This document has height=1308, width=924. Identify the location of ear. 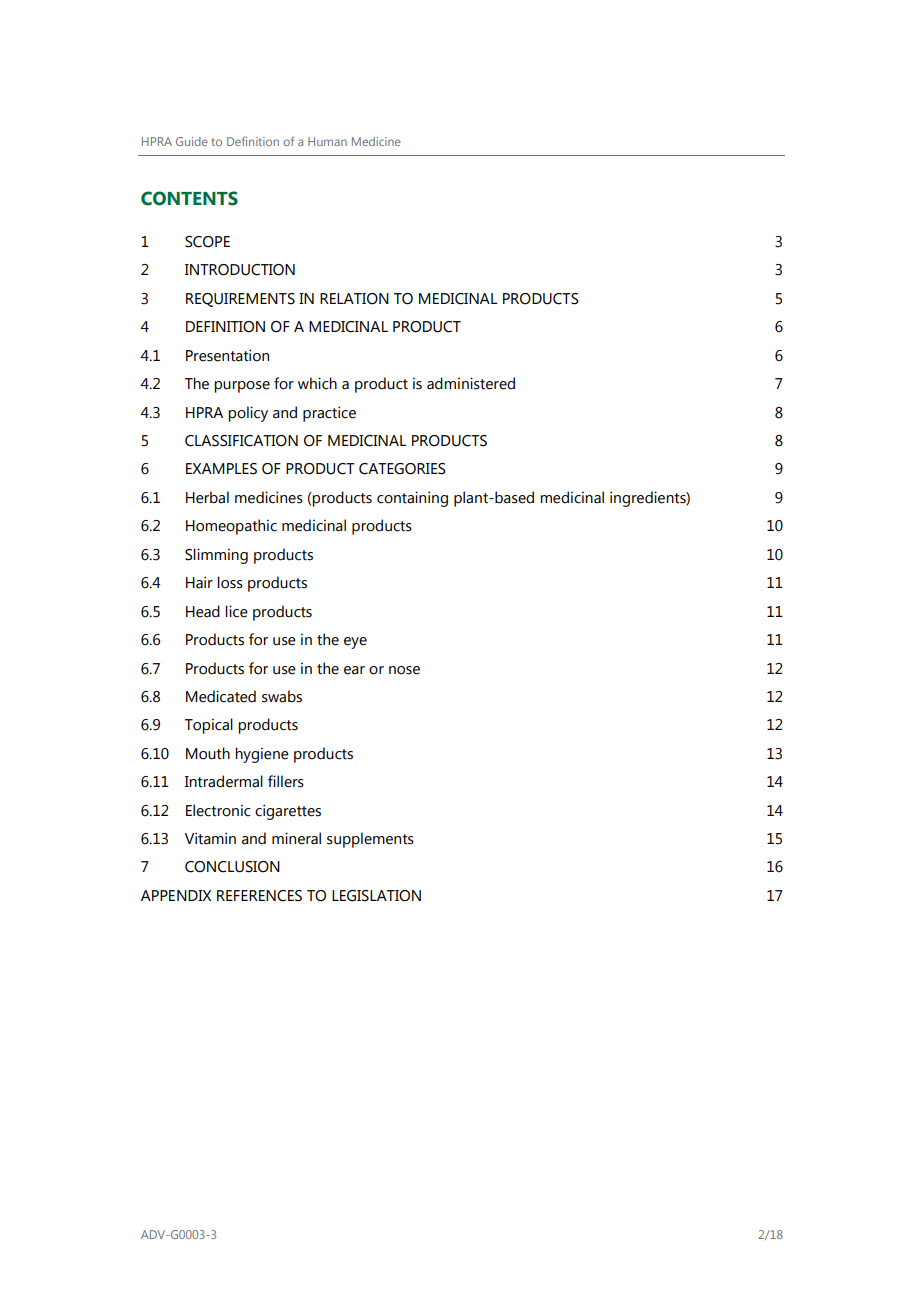
(354, 670).
